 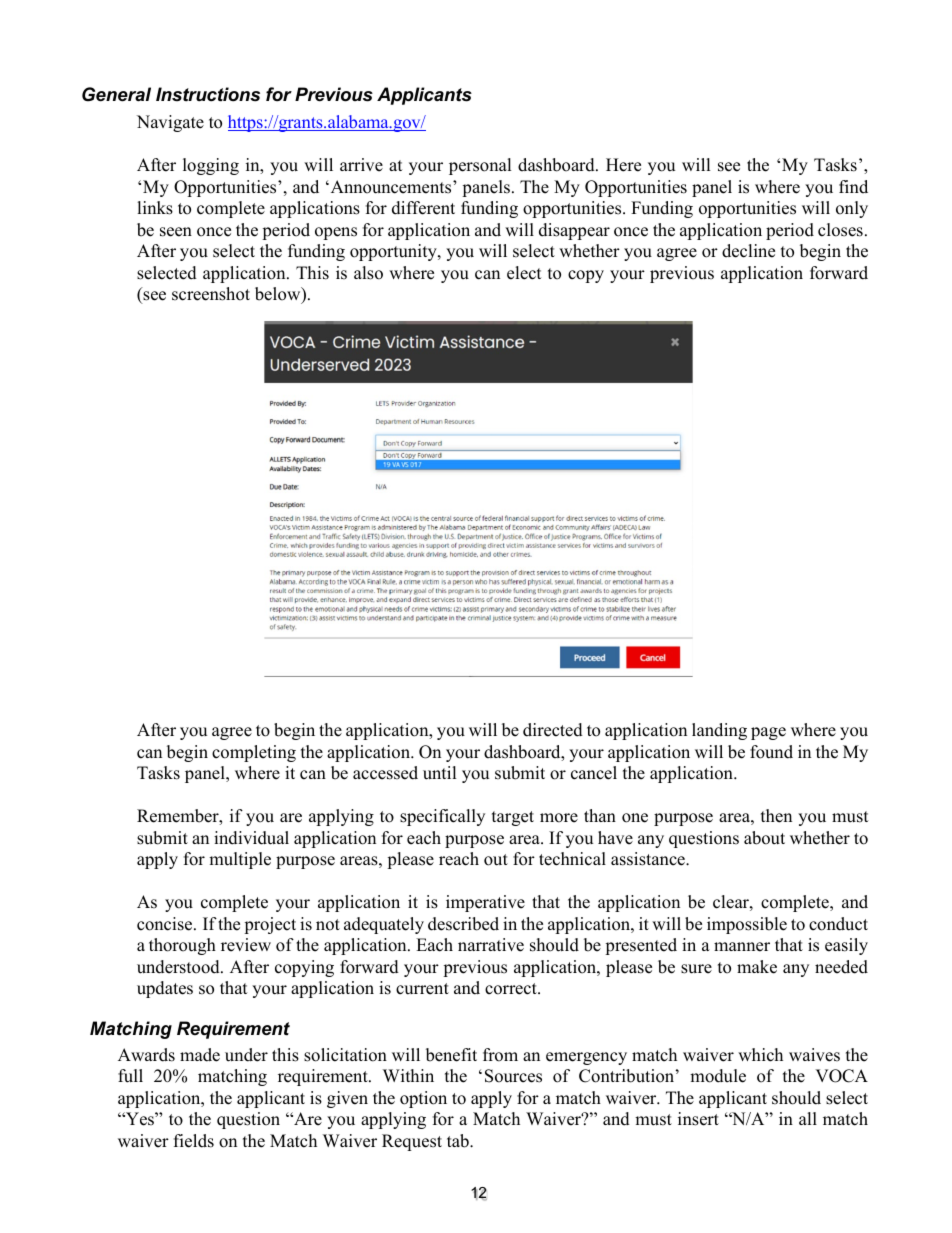 What do you see at coordinates (211, 294) in the page?
I see `screenshot` at bounding box center [211, 294].
